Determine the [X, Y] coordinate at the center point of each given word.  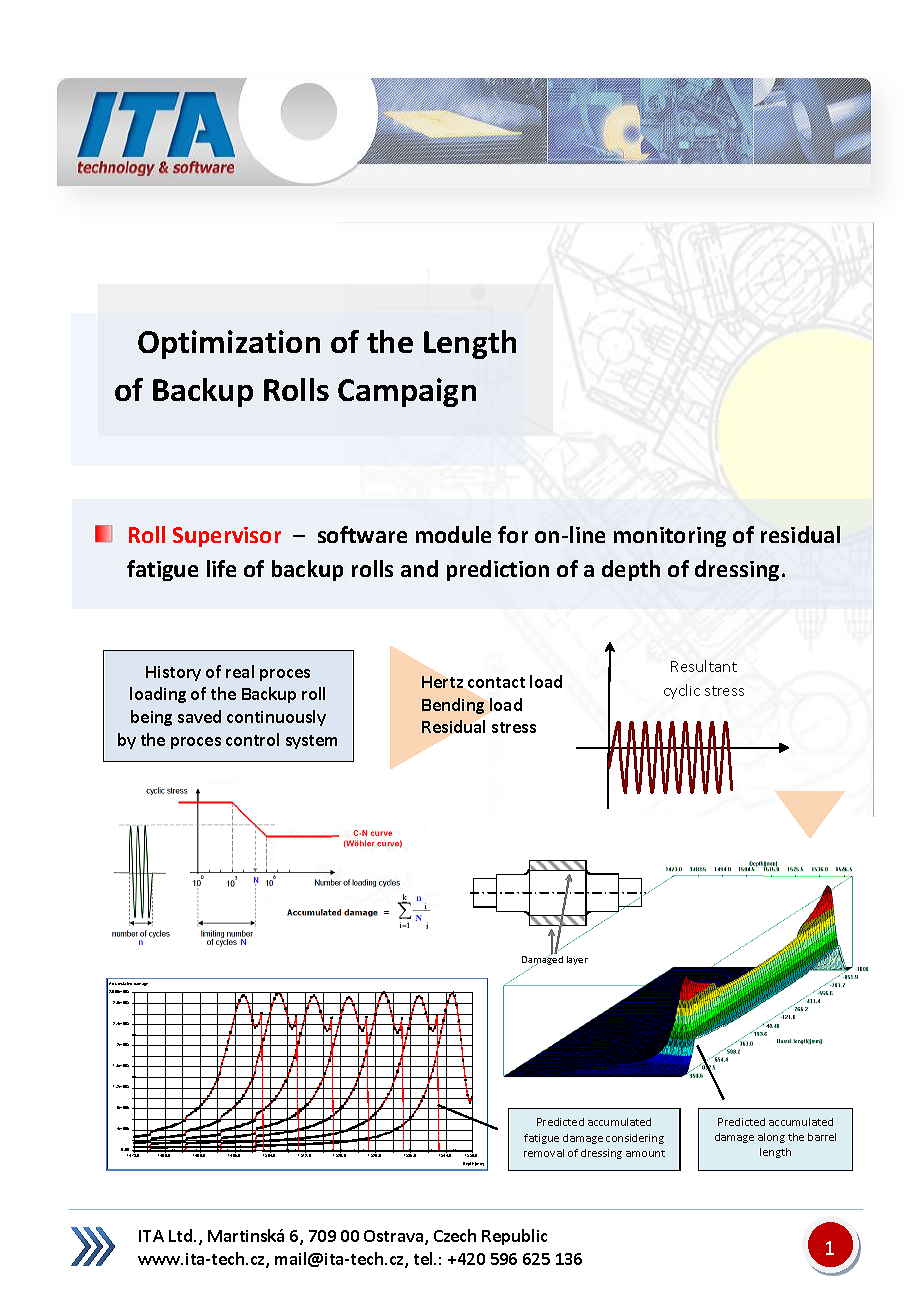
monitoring [670, 537]
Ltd [180, 1235]
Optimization [229, 344]
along [771, 1138]
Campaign [407, 392]
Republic [514, 1237]
